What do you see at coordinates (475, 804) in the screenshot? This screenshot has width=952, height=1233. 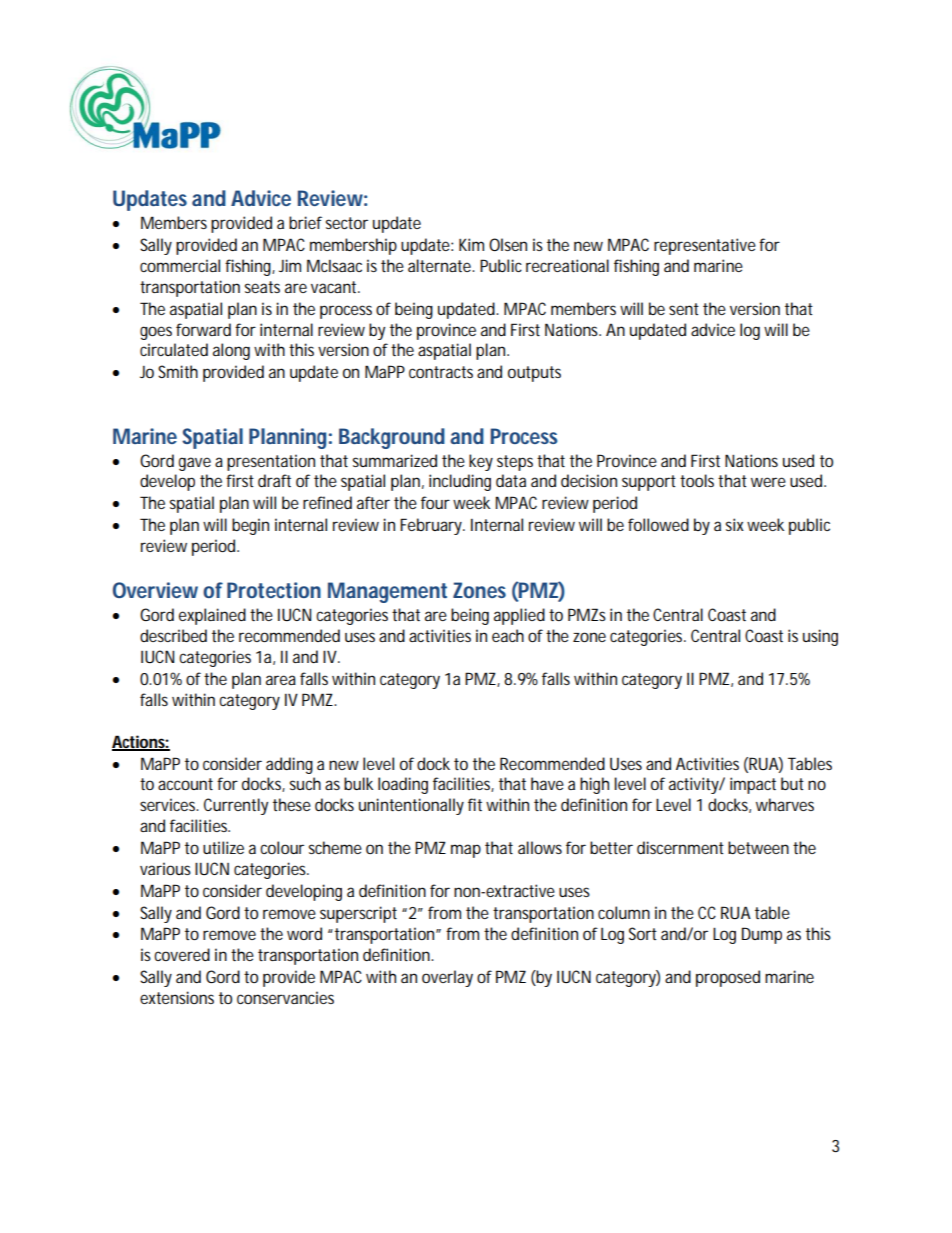 I see `fit` at bounding box center [475, 804].
